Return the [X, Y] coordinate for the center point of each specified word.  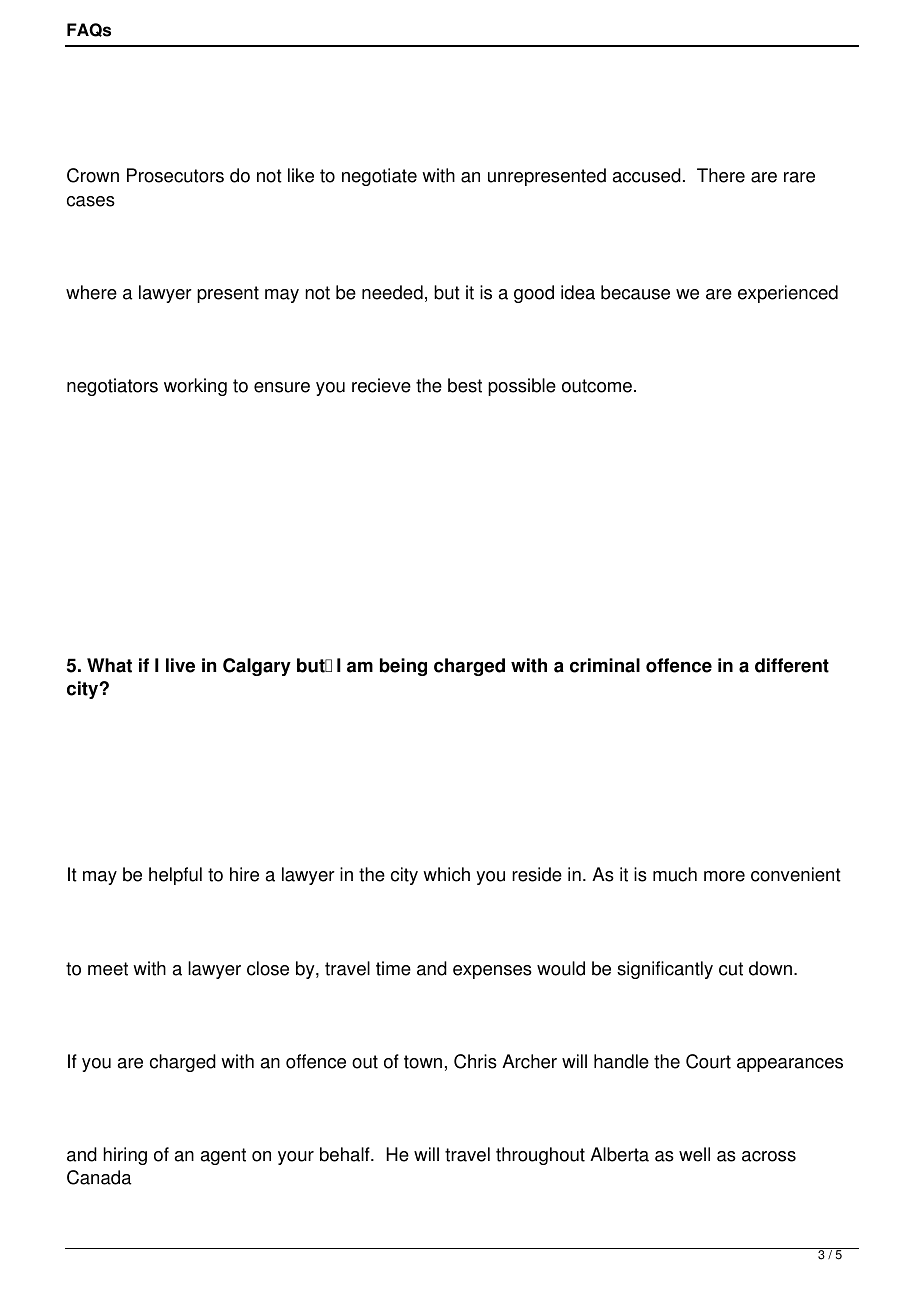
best [465, 385]
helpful [175, 876]
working [195, 387]
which [446, 874]
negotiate [379, 177]
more [724, 876]
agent [223, 1156]
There [721, 175]
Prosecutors [175, 175]
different [792, 665]
